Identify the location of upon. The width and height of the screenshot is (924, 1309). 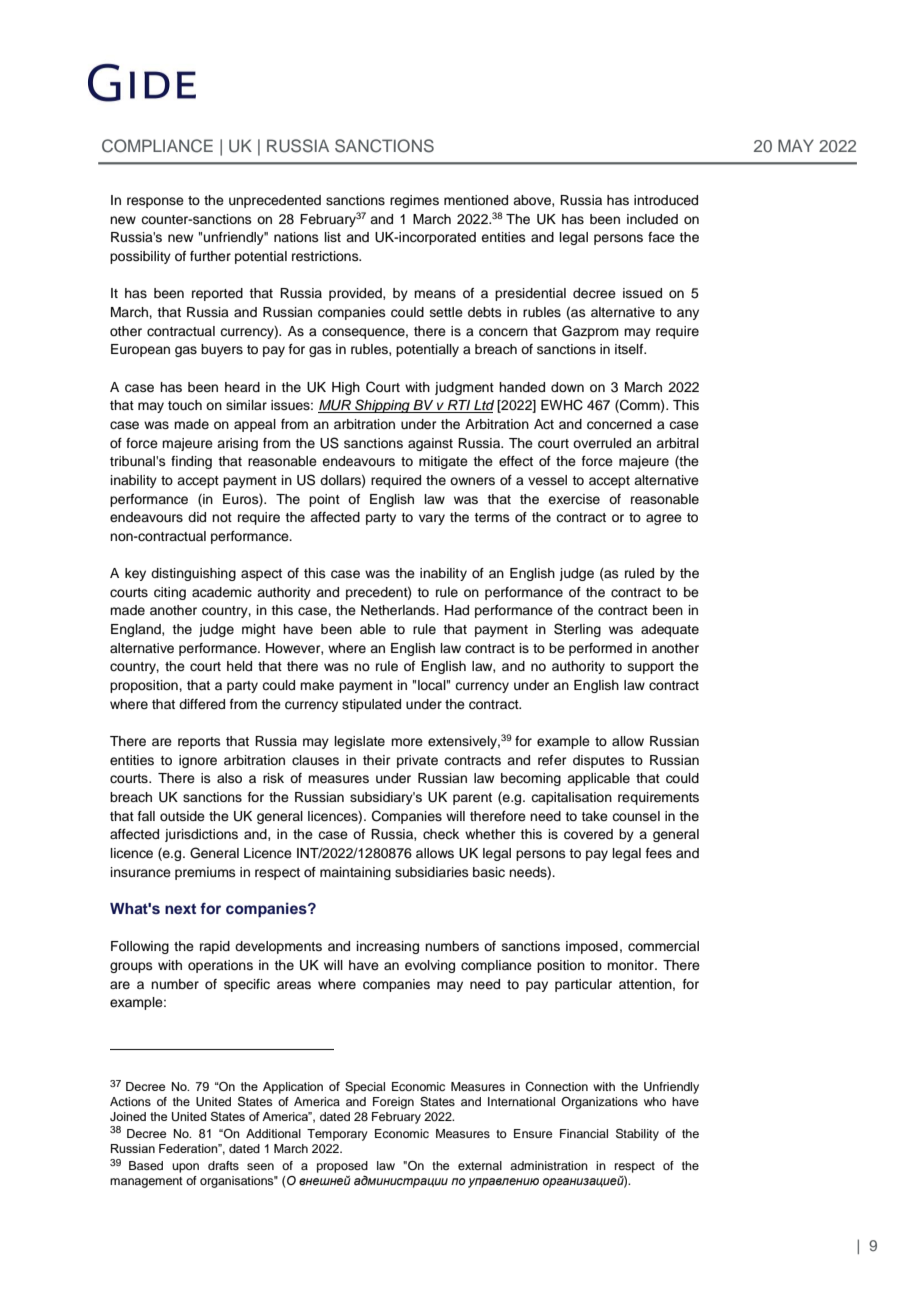
(185, 1168).
